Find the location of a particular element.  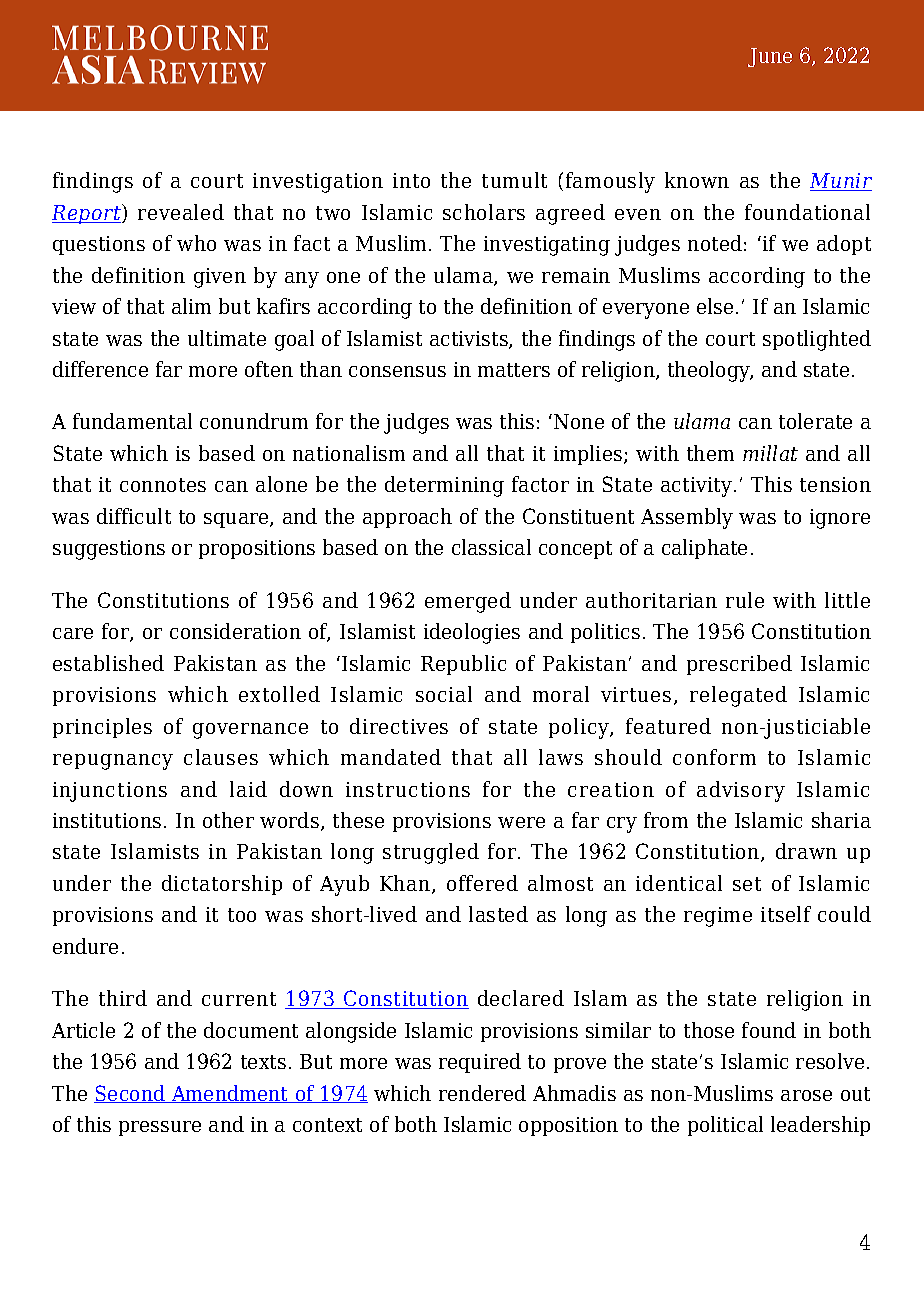

suggestions is located at coordinates (109, 550).
